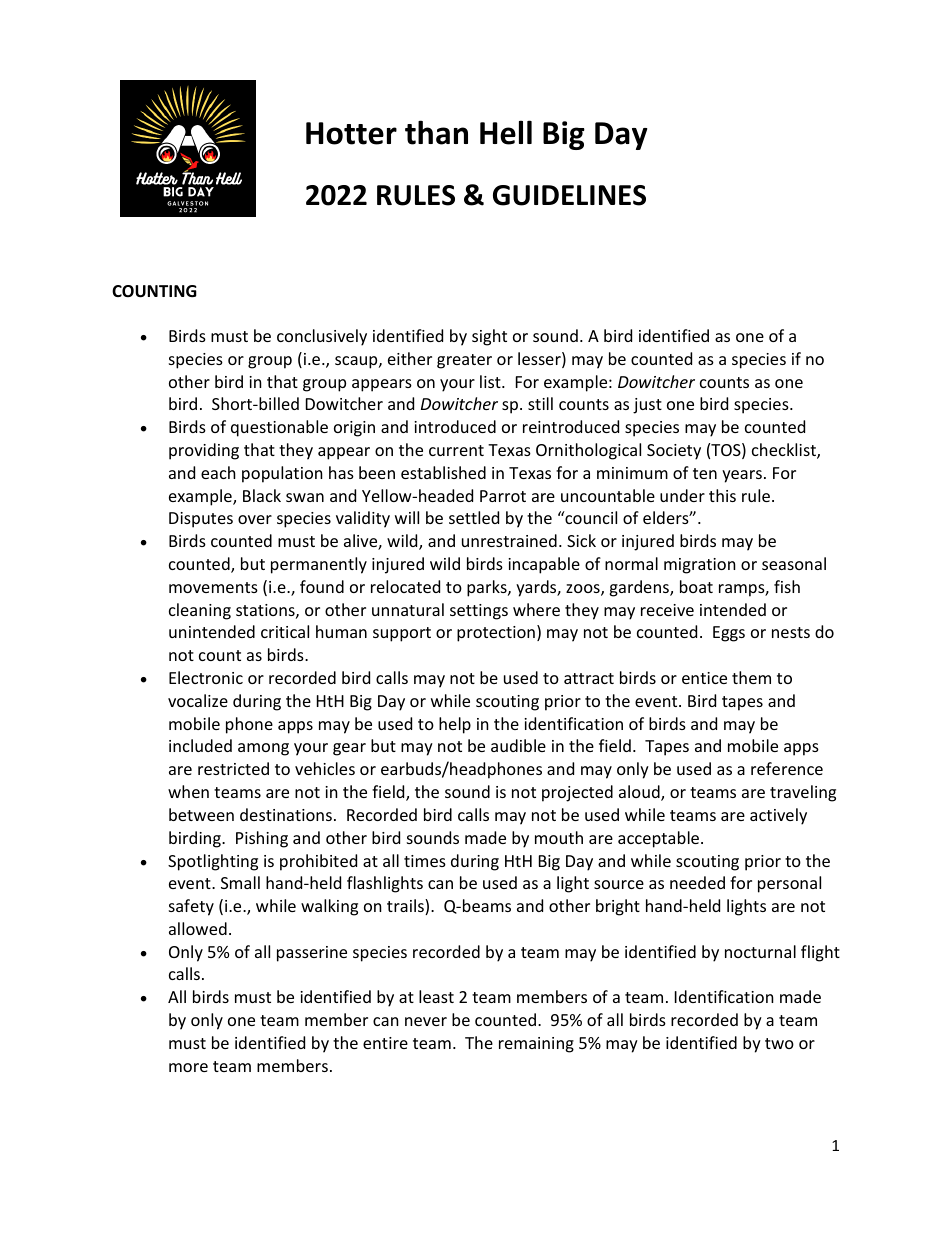  Describe the element at coordinates (647, 406) in the page. I see `just` at that location.
